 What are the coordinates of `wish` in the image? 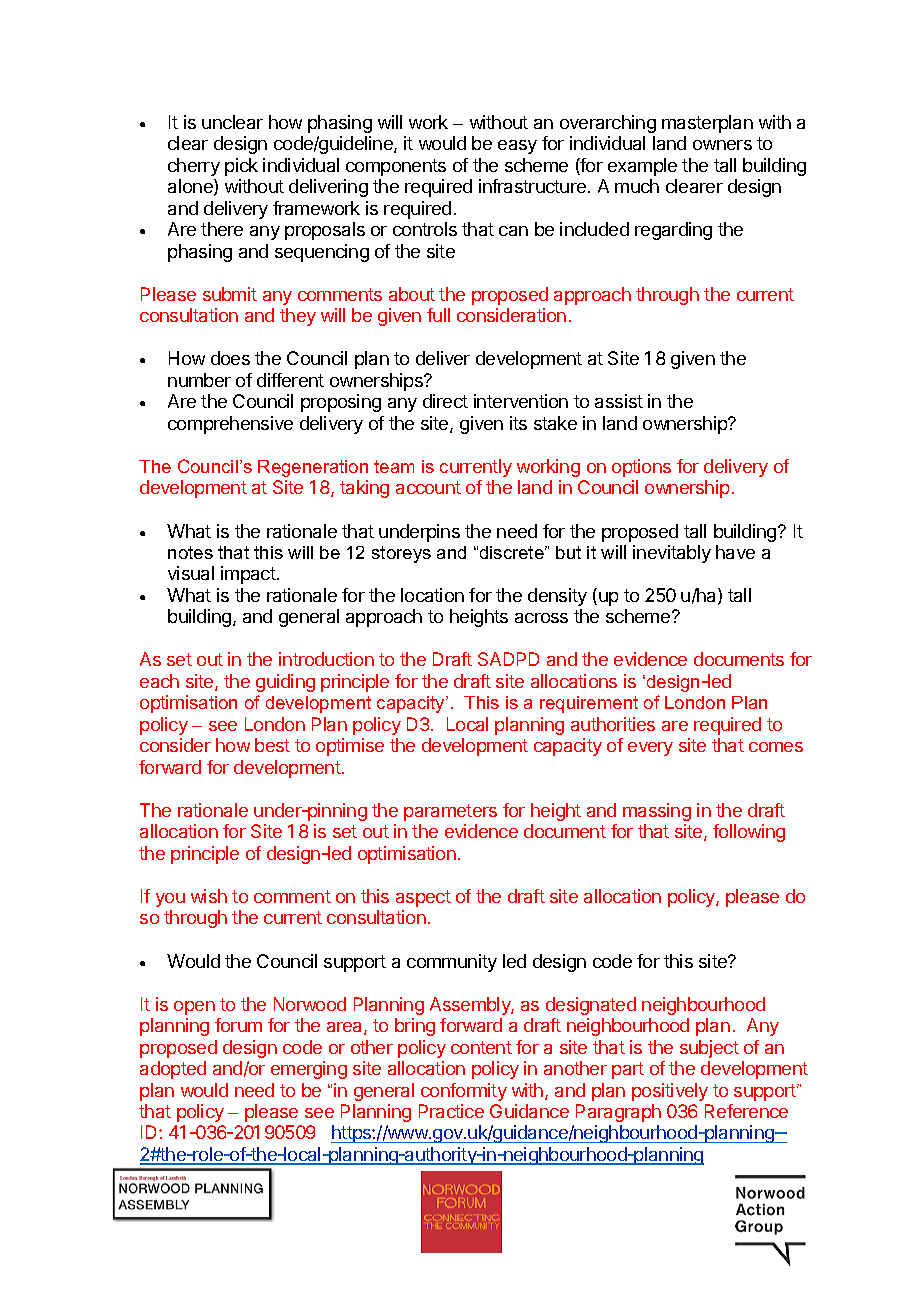 It's located at (209, 896).
